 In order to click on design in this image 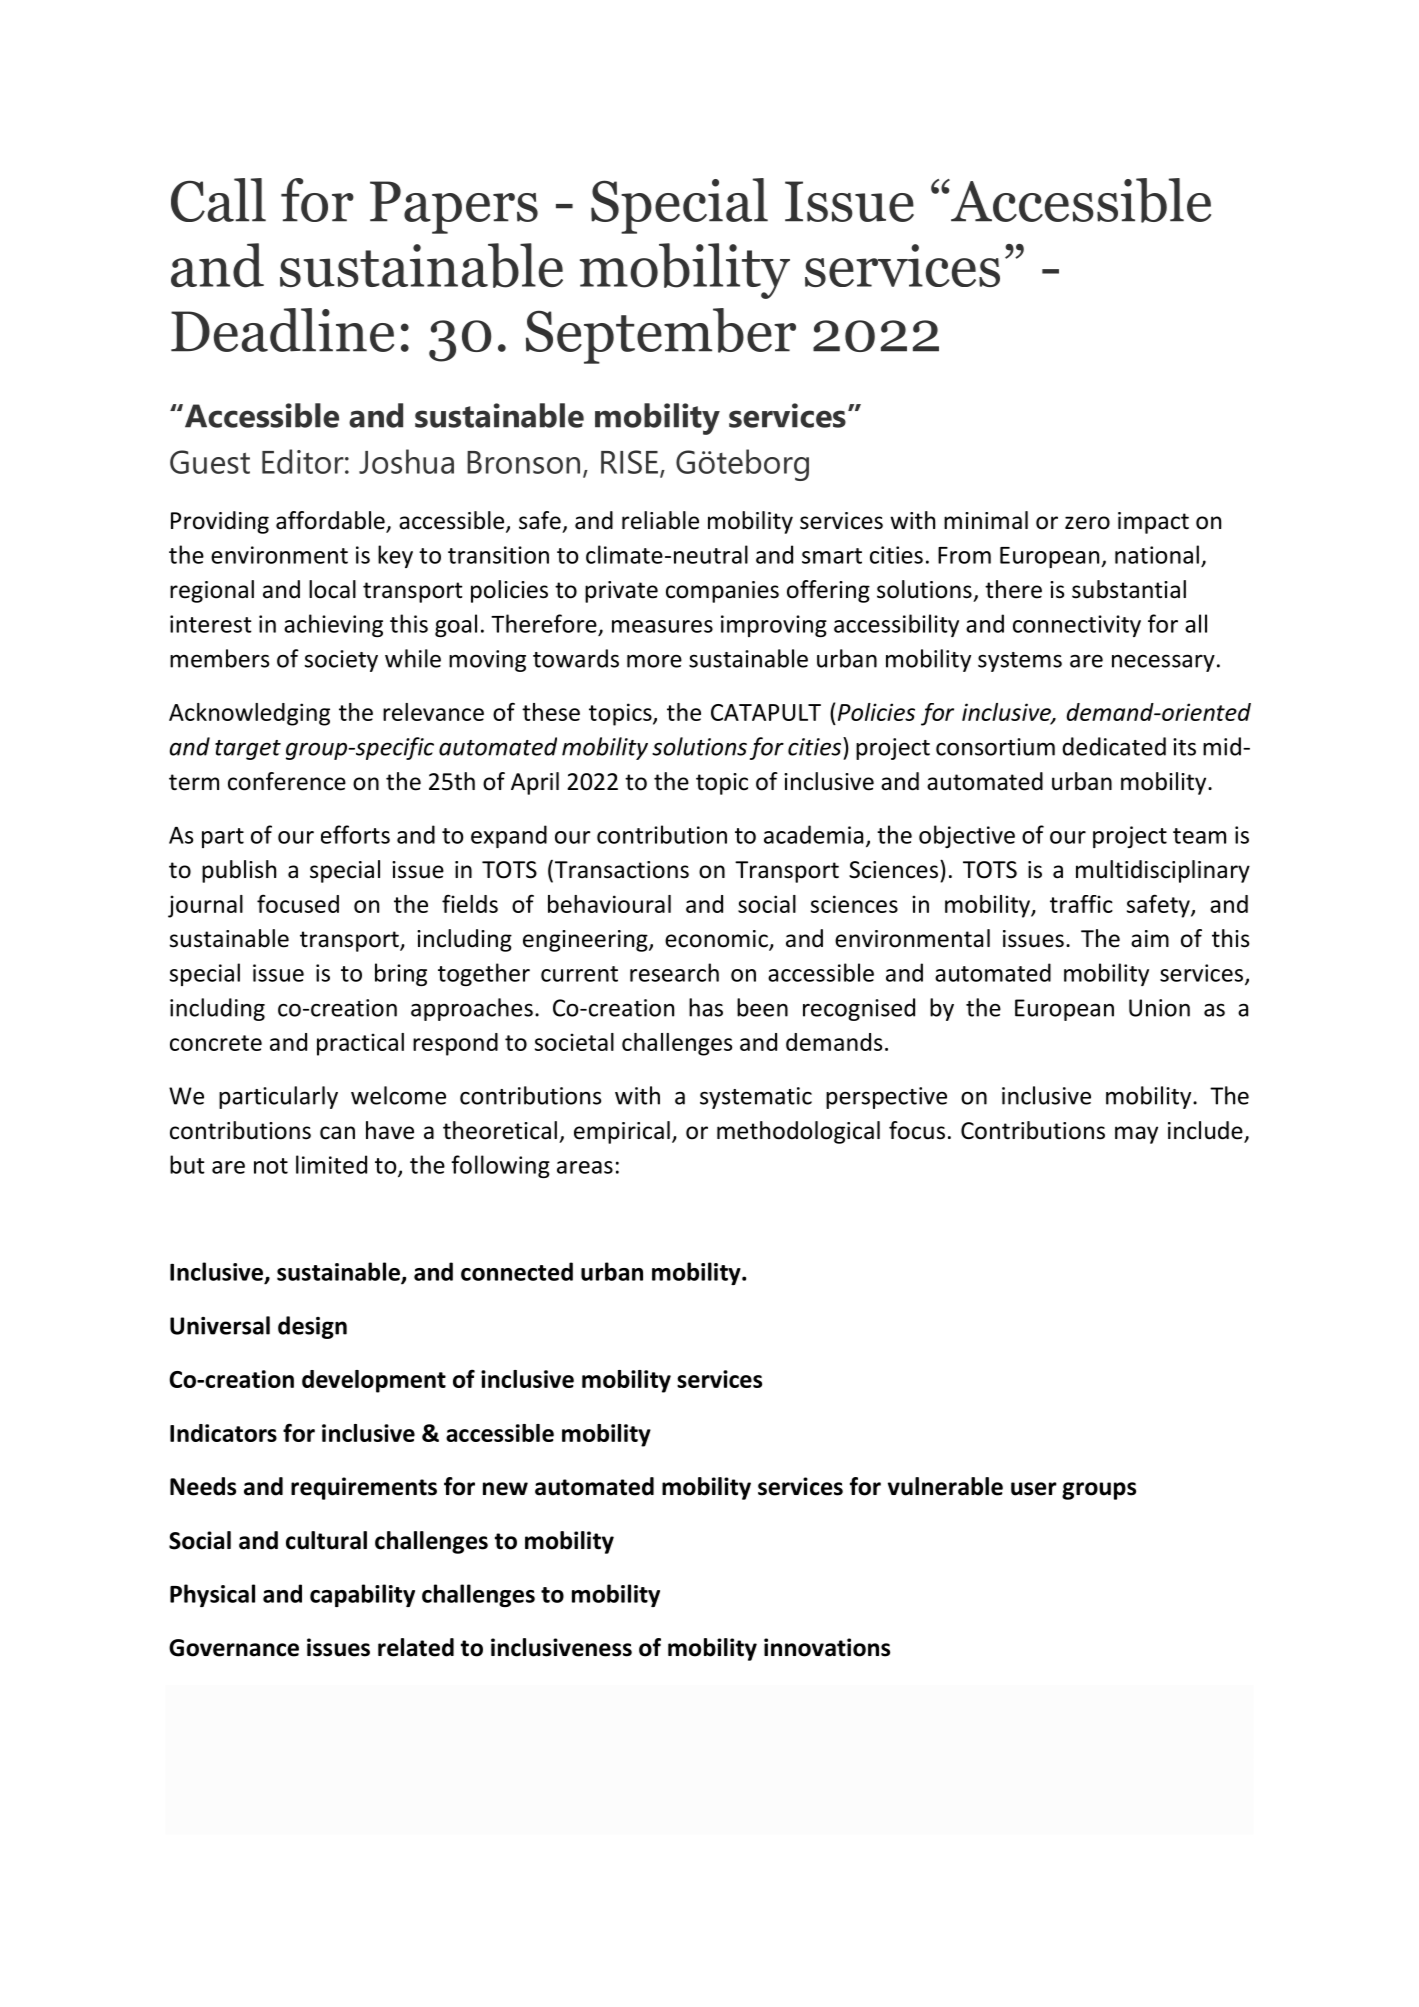, I will do `click(312, 1327)`.
